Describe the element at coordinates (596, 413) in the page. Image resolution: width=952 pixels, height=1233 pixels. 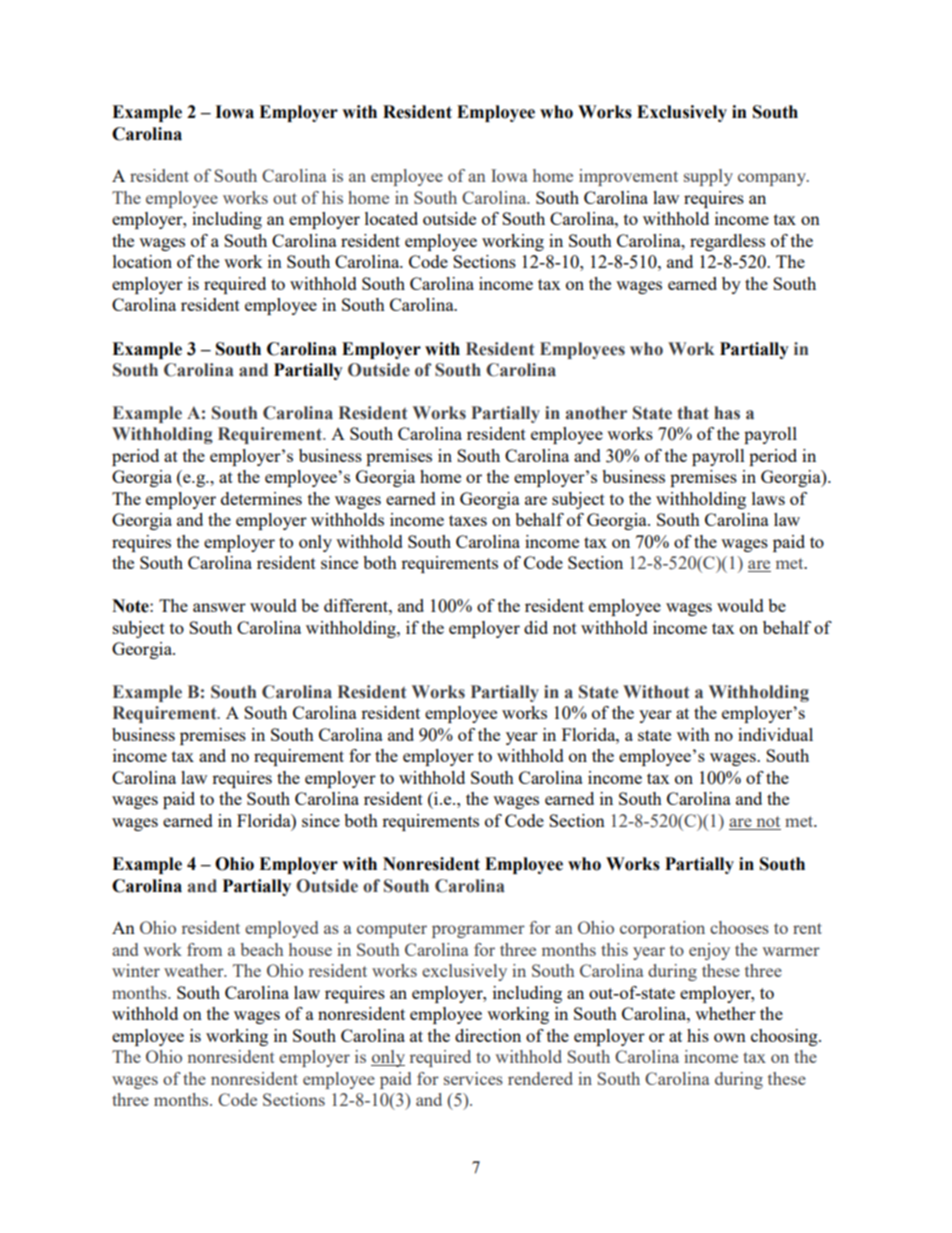
I see `another` at that location.
